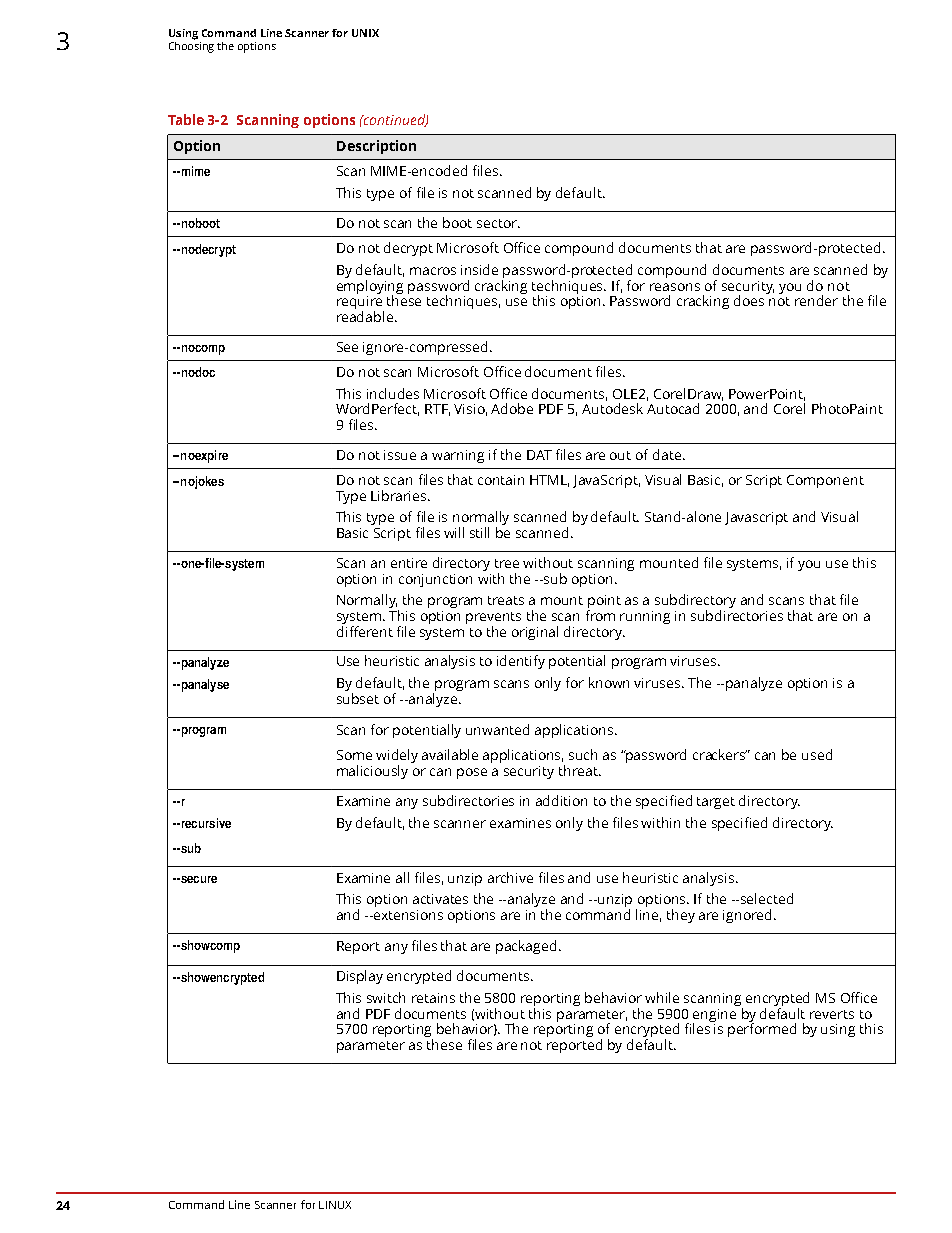  I want to click on prevents, so click(493, 619).
